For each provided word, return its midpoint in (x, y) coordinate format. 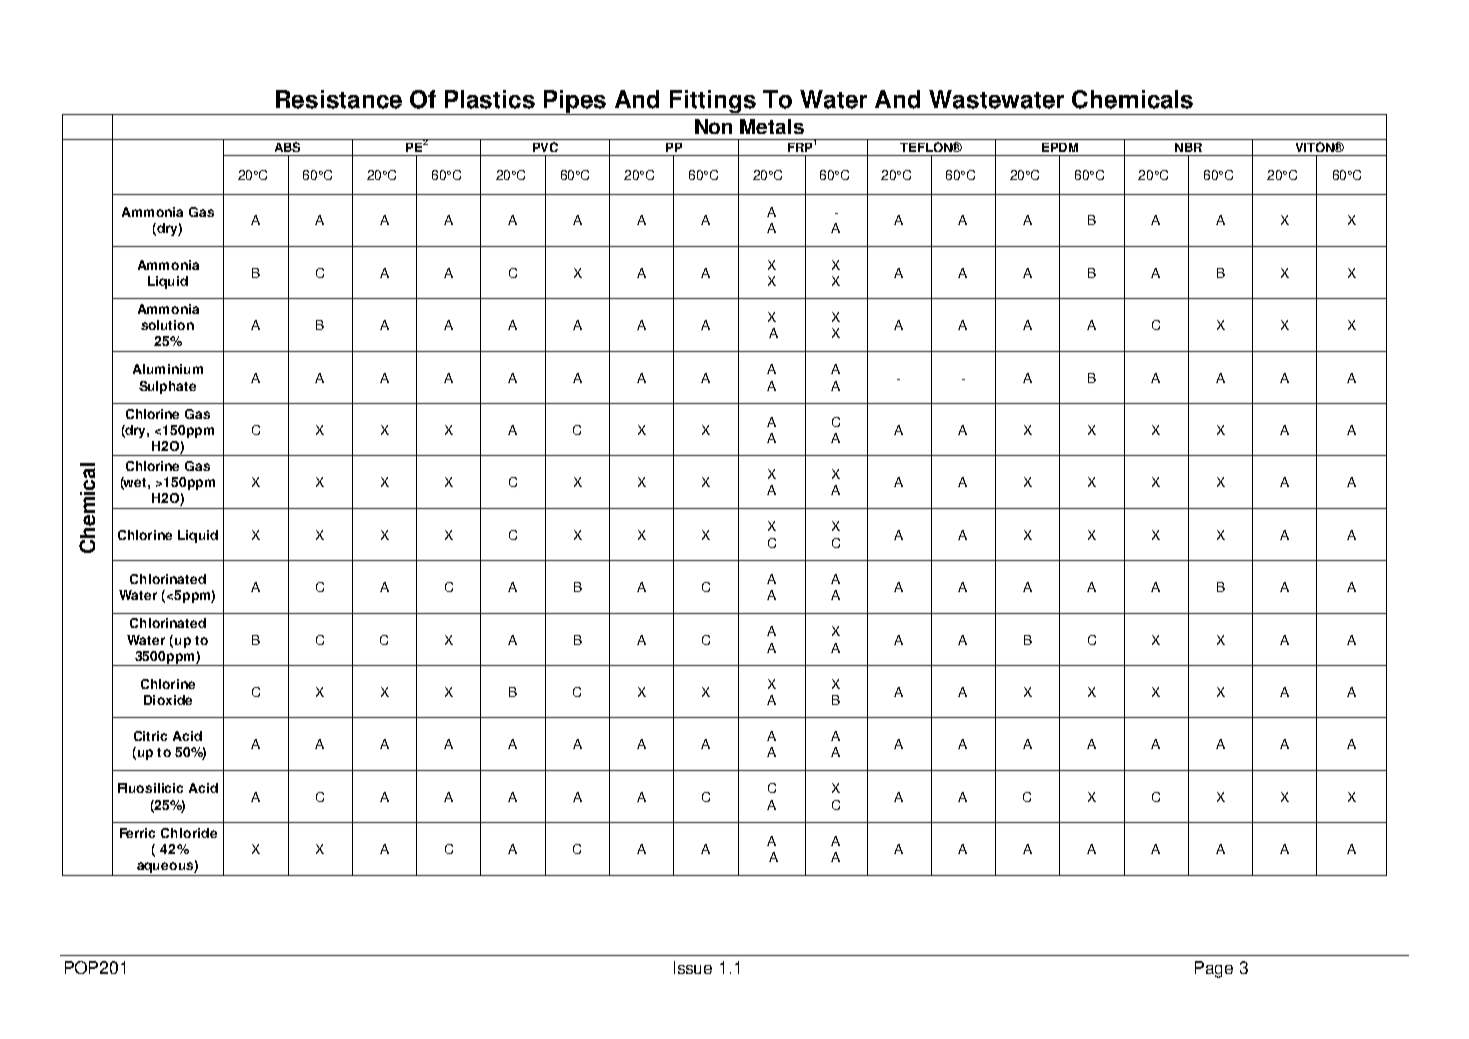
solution (167, 325)
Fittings (713, 102)
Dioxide (168, 700)
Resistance (339, 99)
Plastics (490, 99)
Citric (150, 736)
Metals (772, 126)
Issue (693, 967)
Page (1214, 969)
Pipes (575, 102)
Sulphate (167, 387)
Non (713, 126)
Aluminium (168, 369)
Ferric (137, 833)
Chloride (189, 833)
